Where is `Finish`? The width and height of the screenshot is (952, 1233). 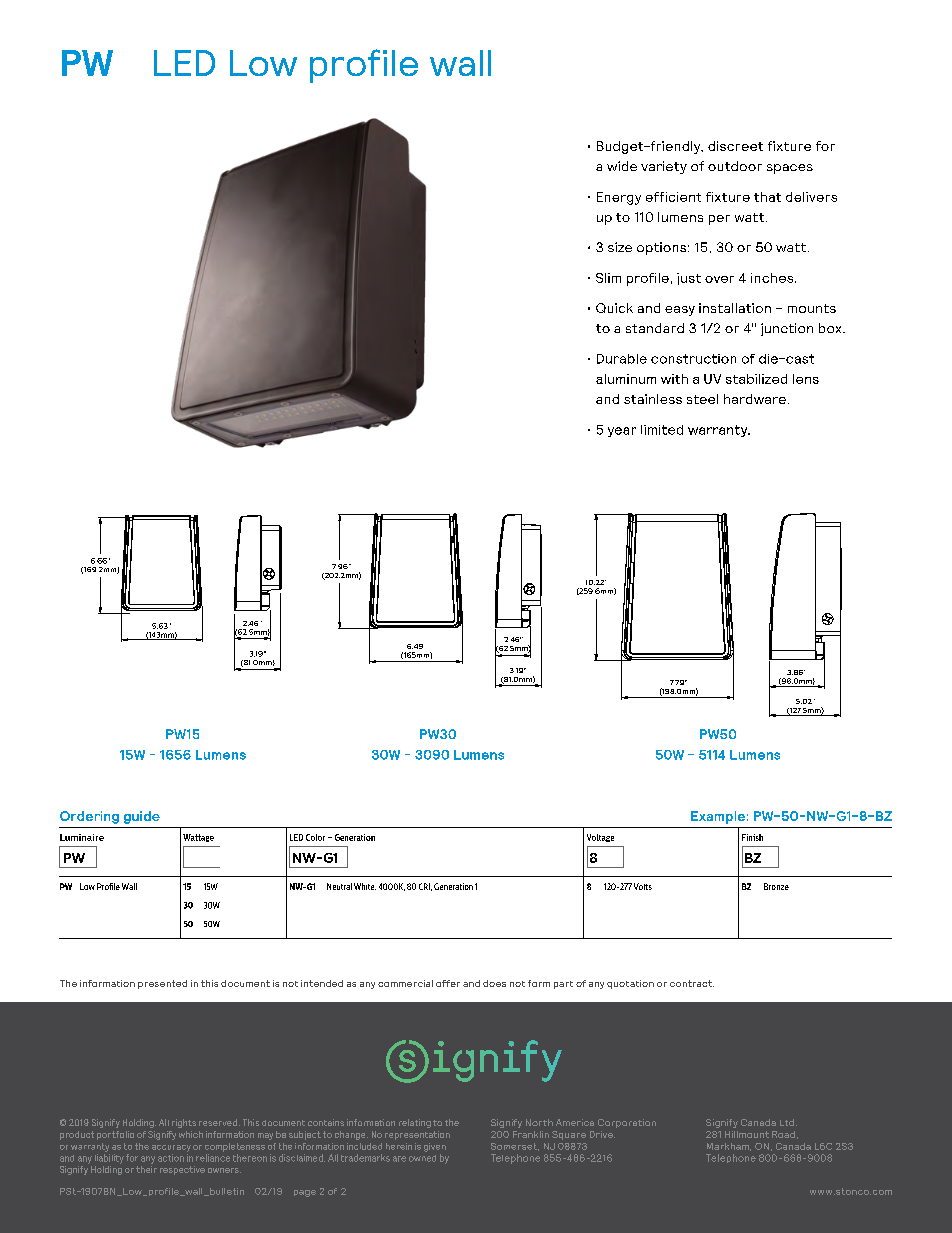
Finish is located at coordinates (752, 837).
